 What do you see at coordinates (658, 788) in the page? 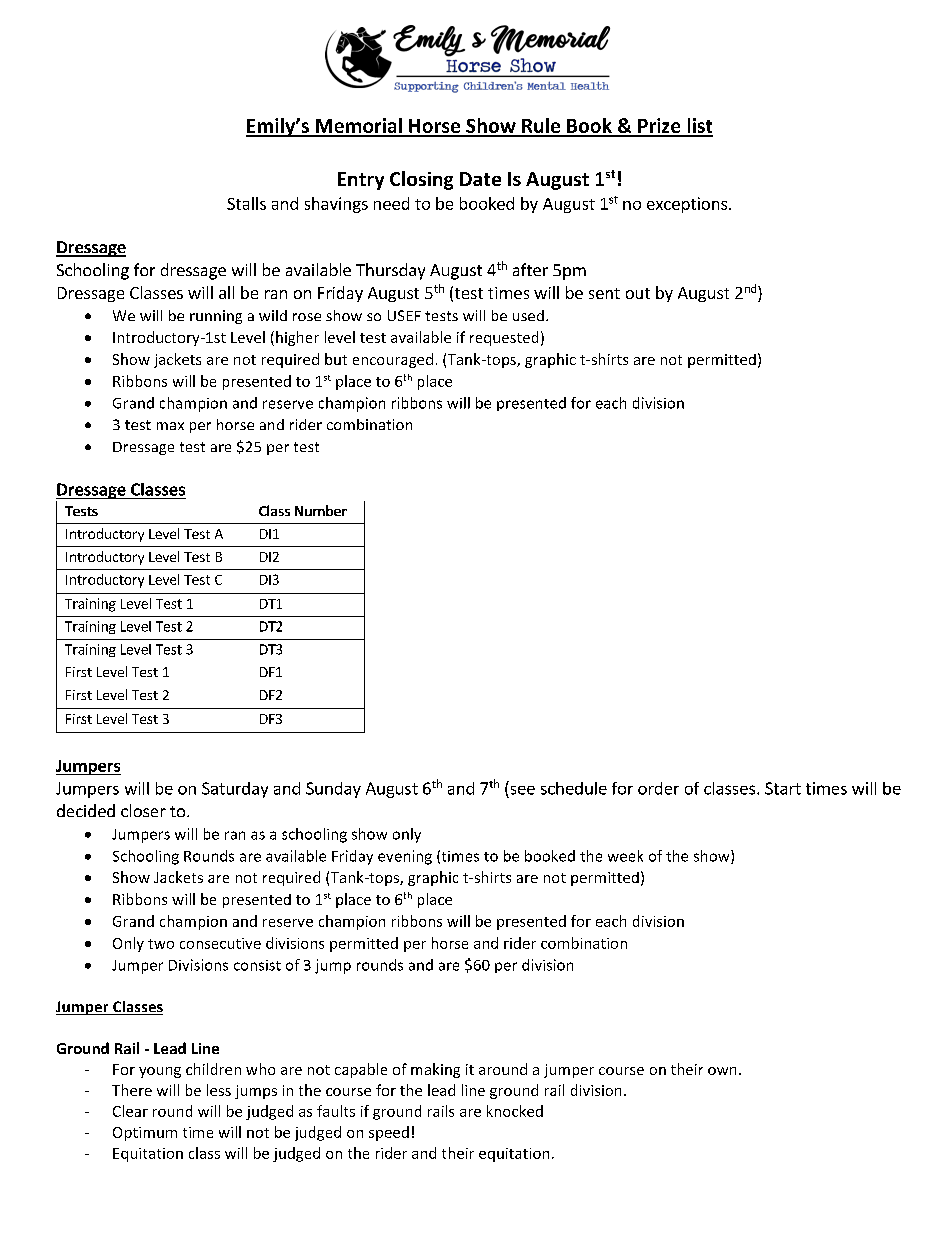
I see `order` at bounding box center [658, 788].
